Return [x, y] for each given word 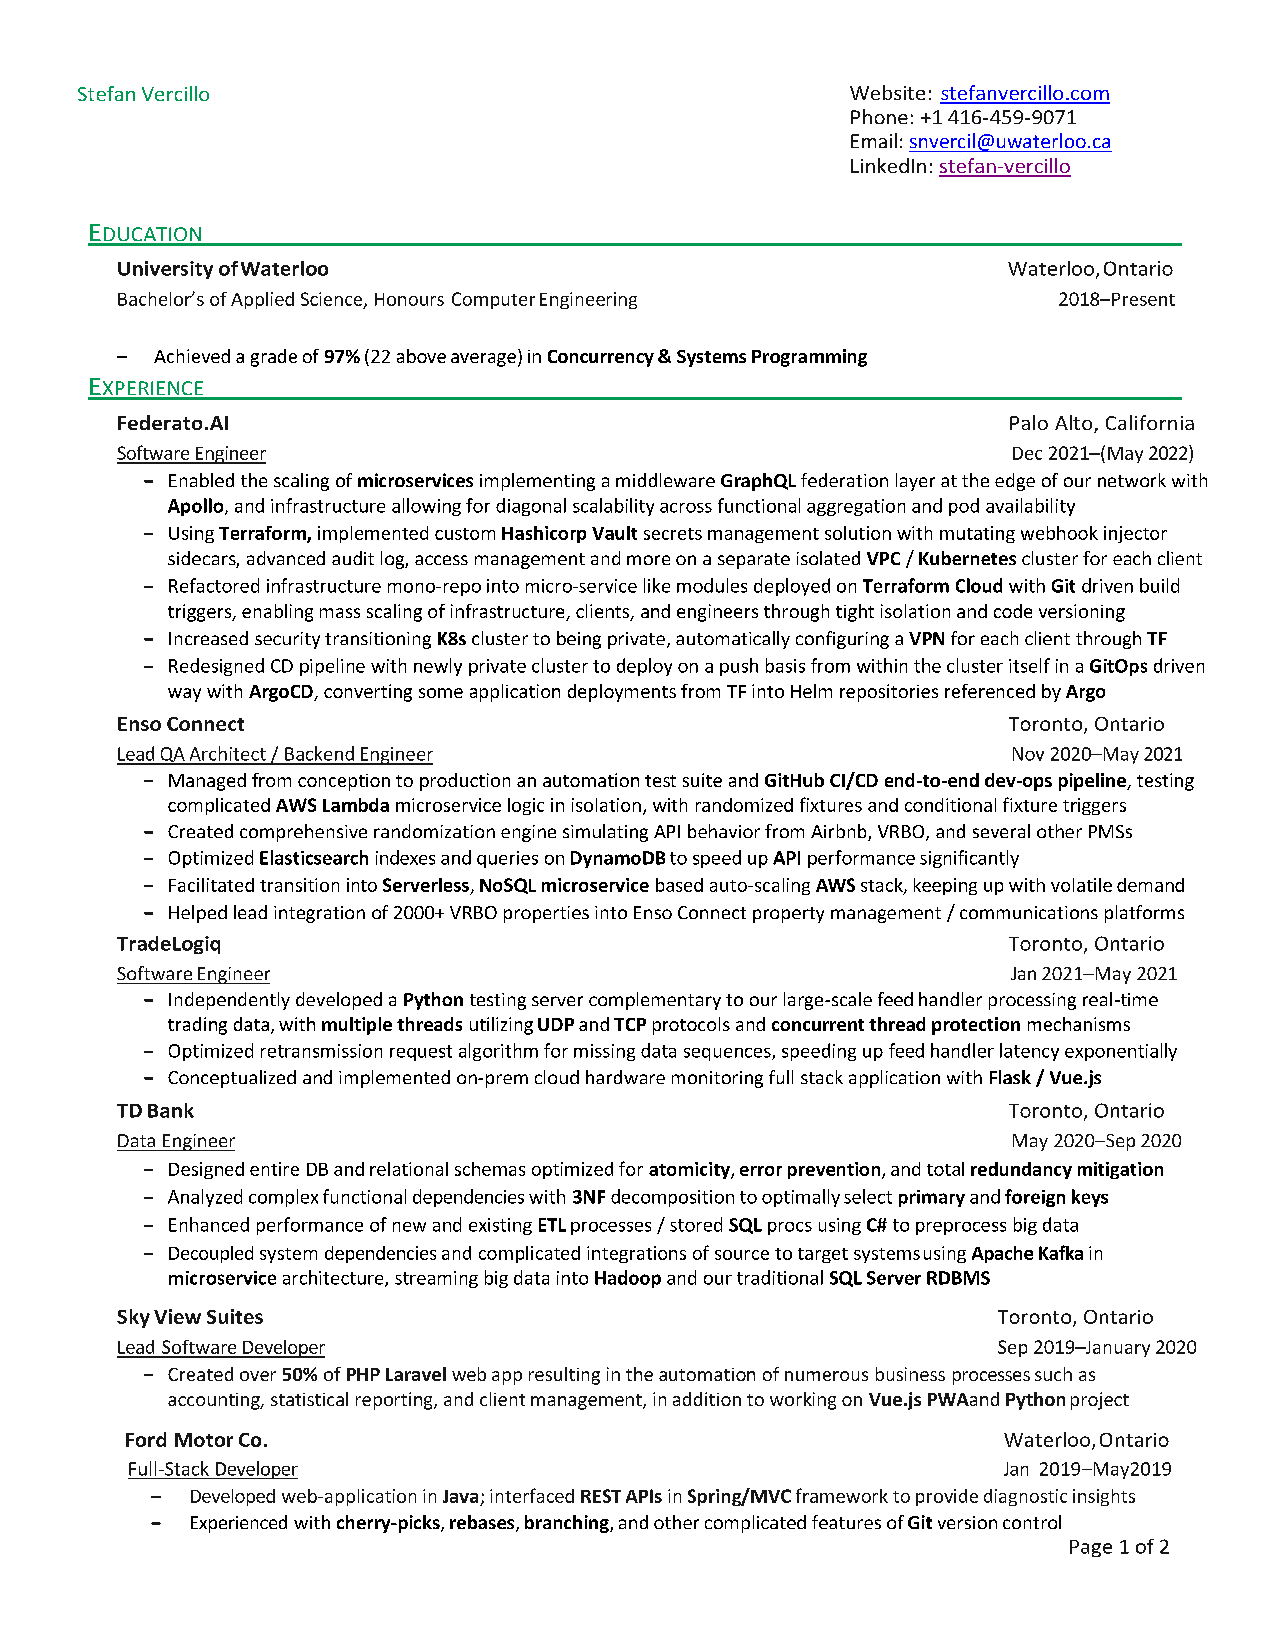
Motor [204, 1440]
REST [601, 1496]
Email [874, 140]
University [165, 270]
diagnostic [1025, 1497]
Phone [879, 116]
